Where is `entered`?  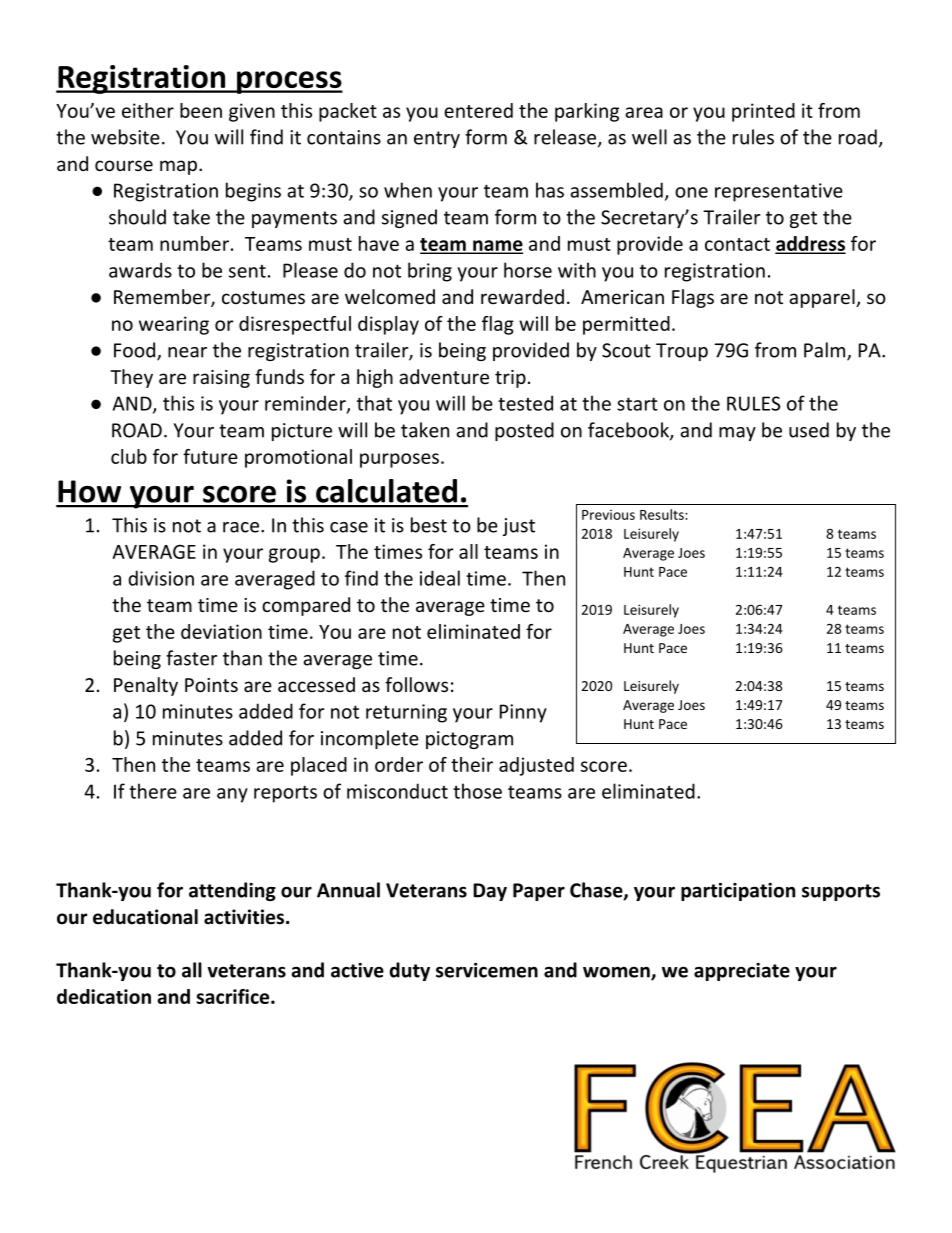 entered is located at coordinates (478, 110).
